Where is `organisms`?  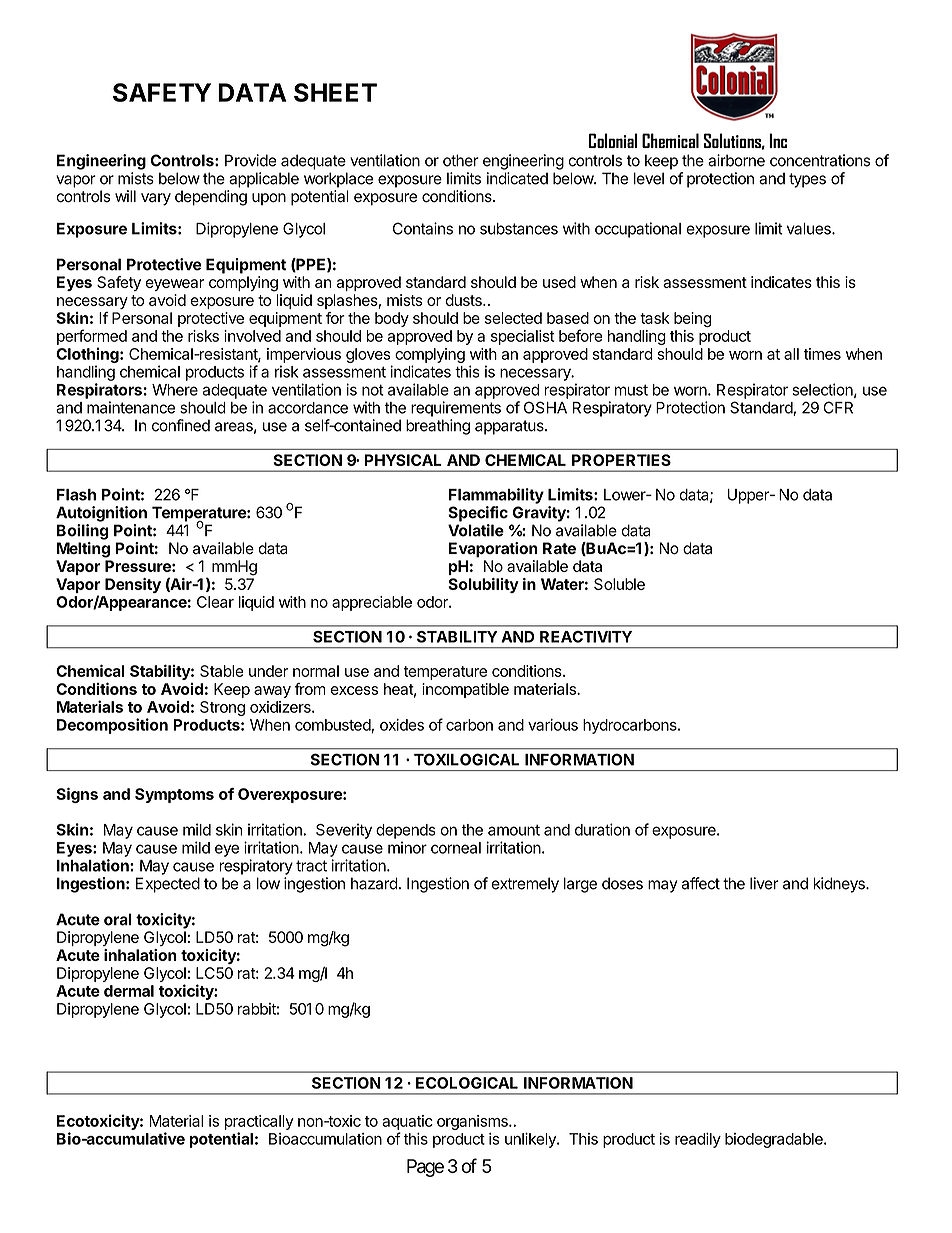 organisms is located at coordinates (473, 1122).
